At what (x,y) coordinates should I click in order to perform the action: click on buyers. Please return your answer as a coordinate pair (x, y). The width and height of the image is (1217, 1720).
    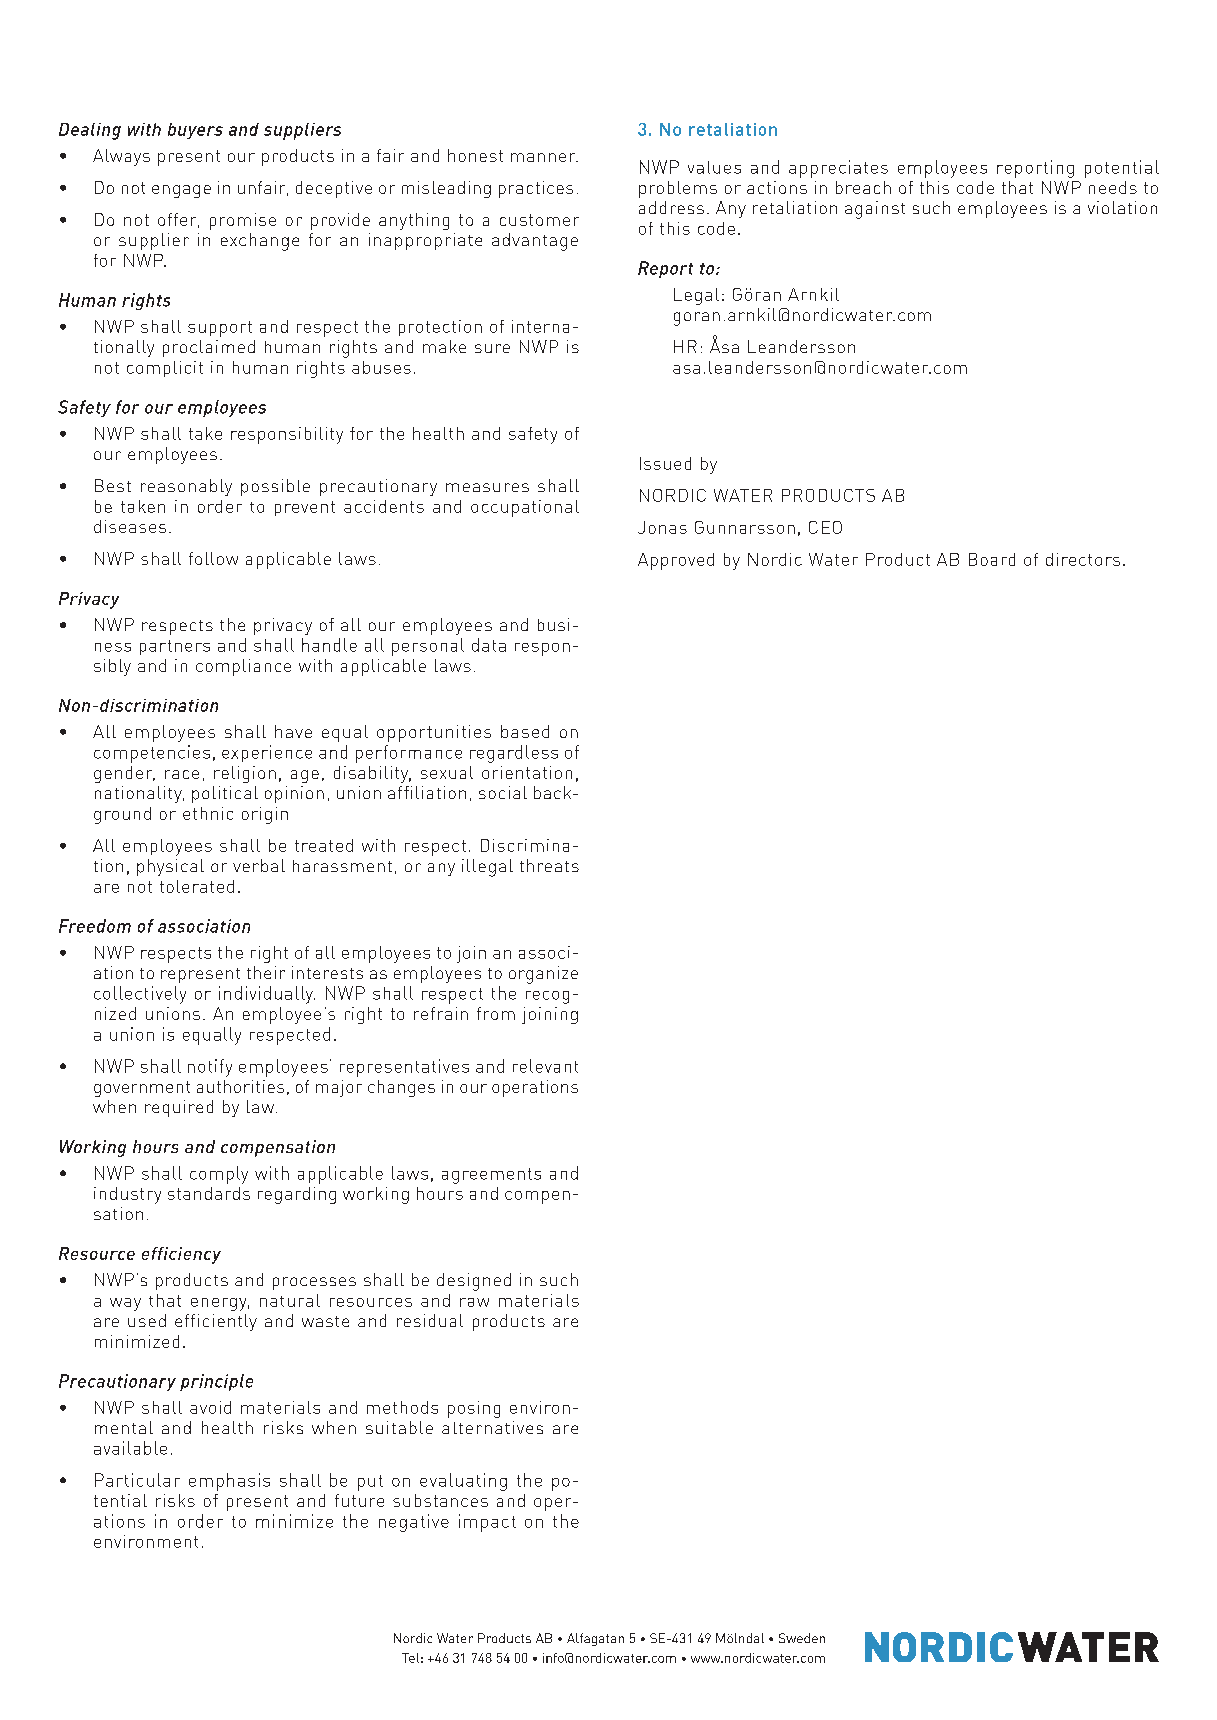
    Looking at the image, I should click on (195, 131).
